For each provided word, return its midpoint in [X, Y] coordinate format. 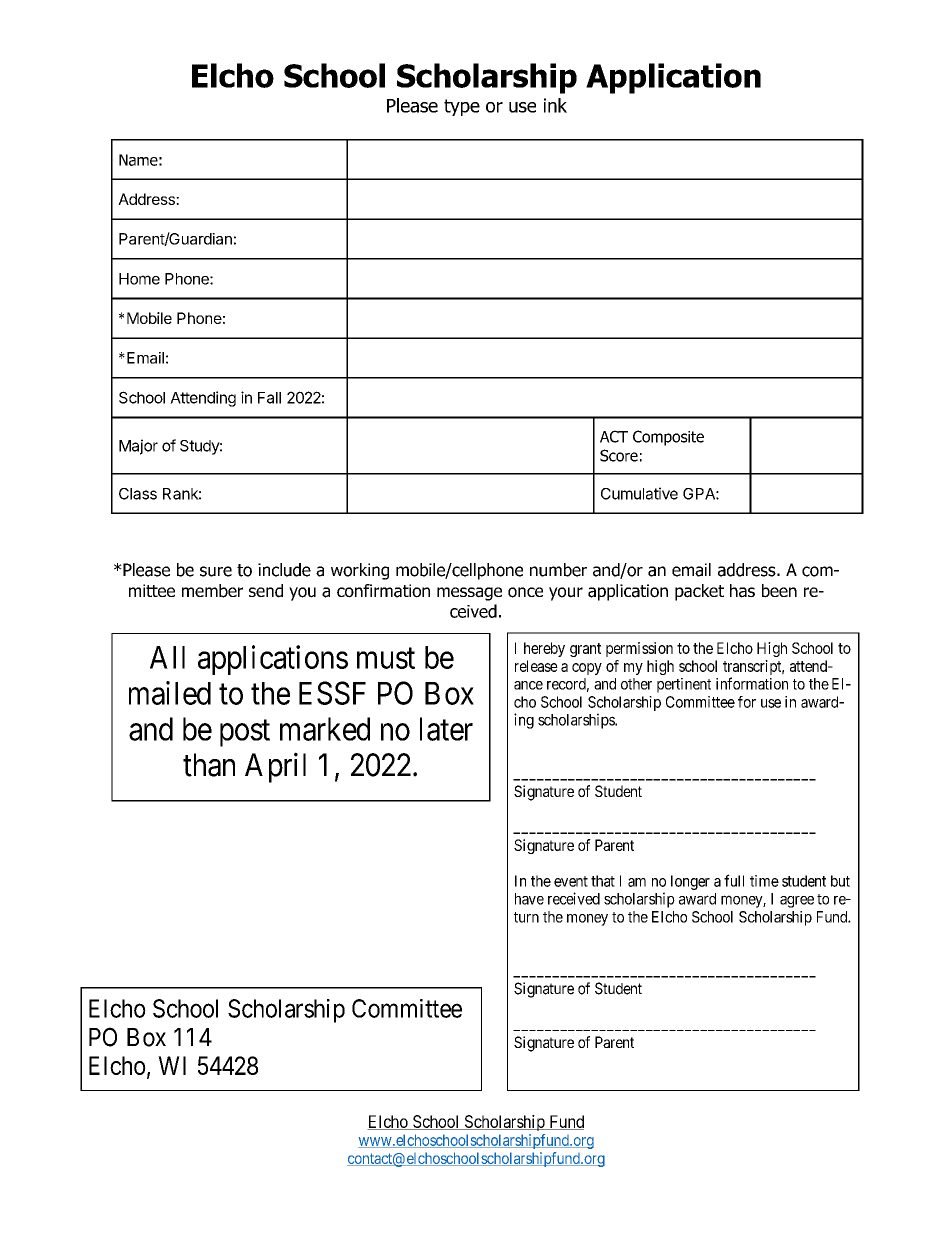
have [529, 899]
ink [555, 105]
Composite [668, 438]
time [764, 881]
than [209, 765]
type [462, 107]
